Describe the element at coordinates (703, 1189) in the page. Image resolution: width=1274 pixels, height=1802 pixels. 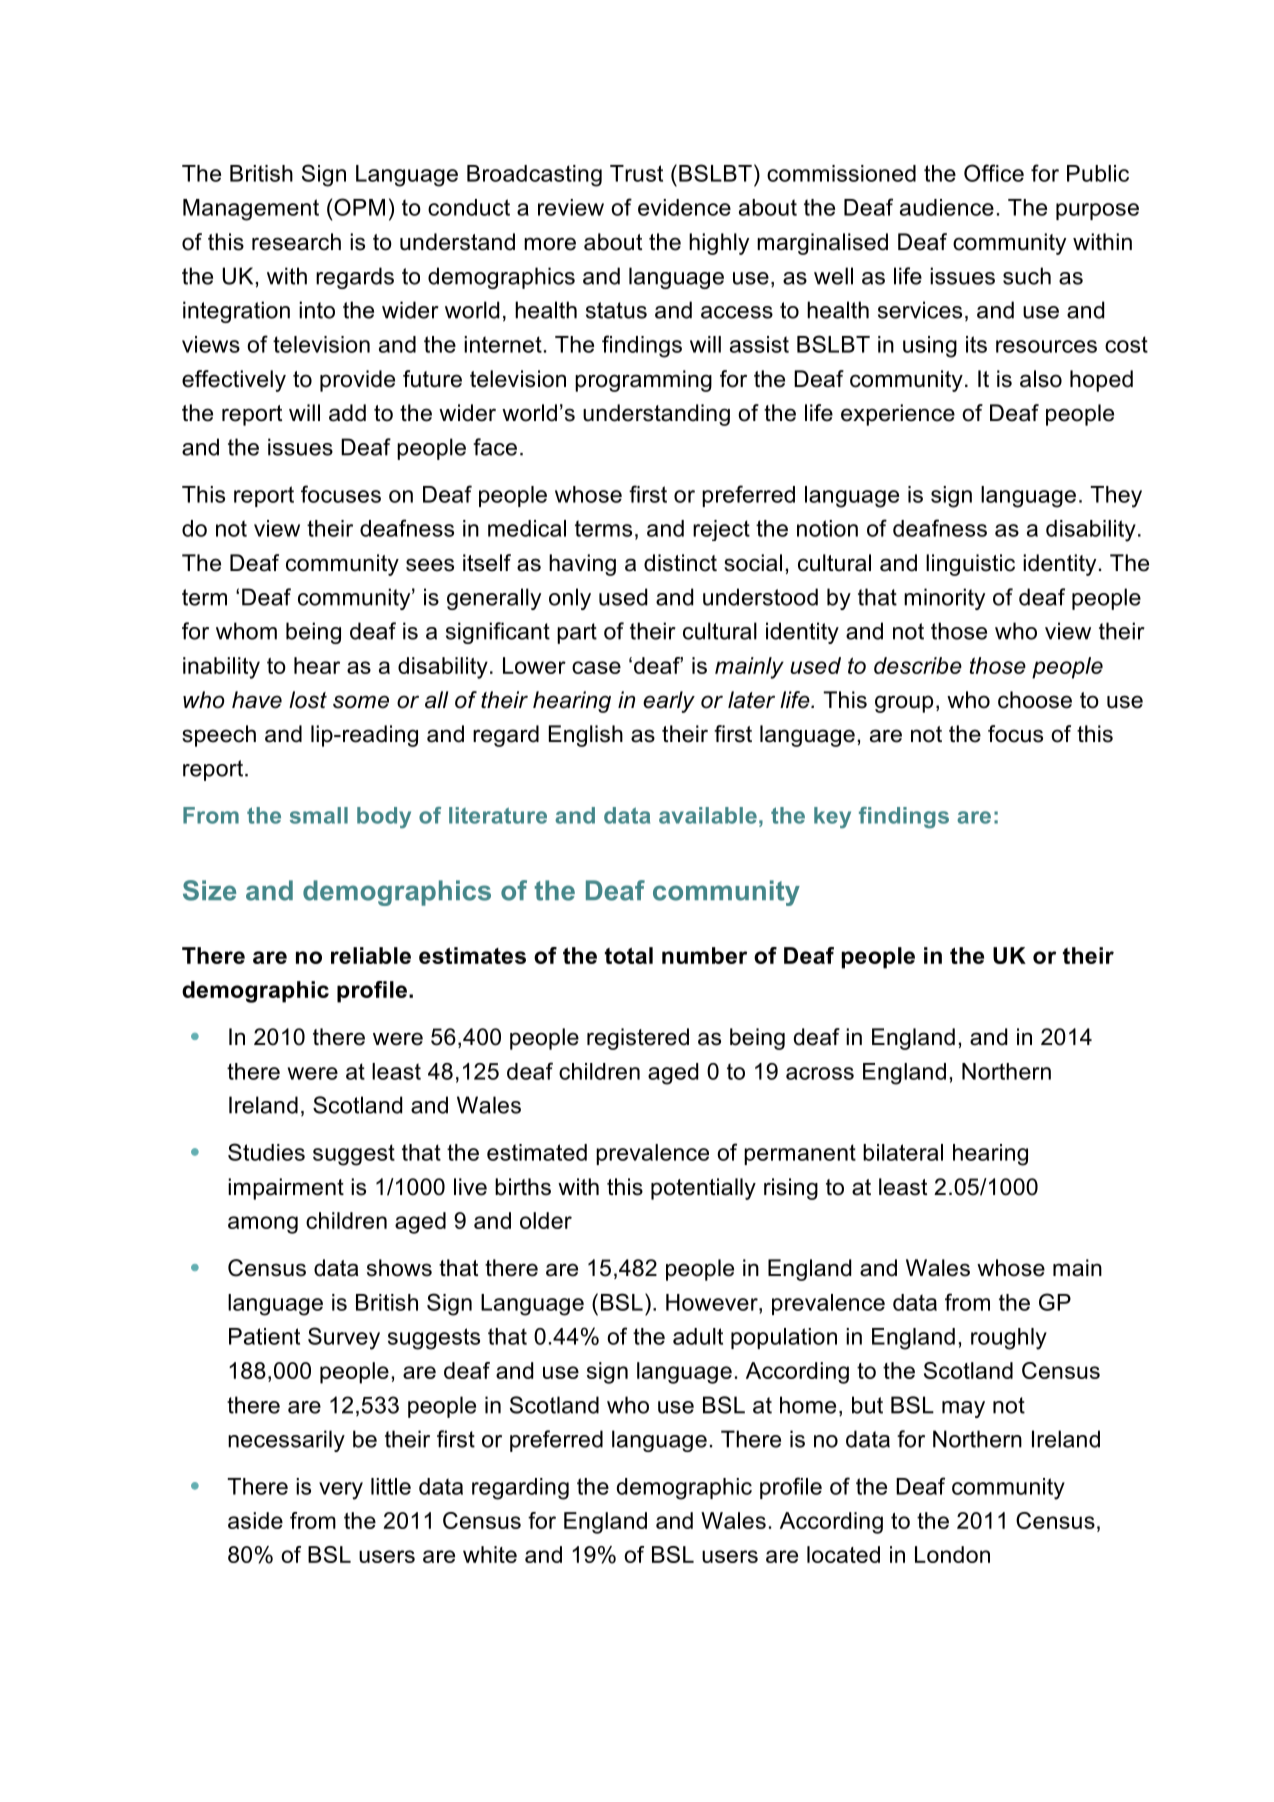
I see `potentially` at that location.
